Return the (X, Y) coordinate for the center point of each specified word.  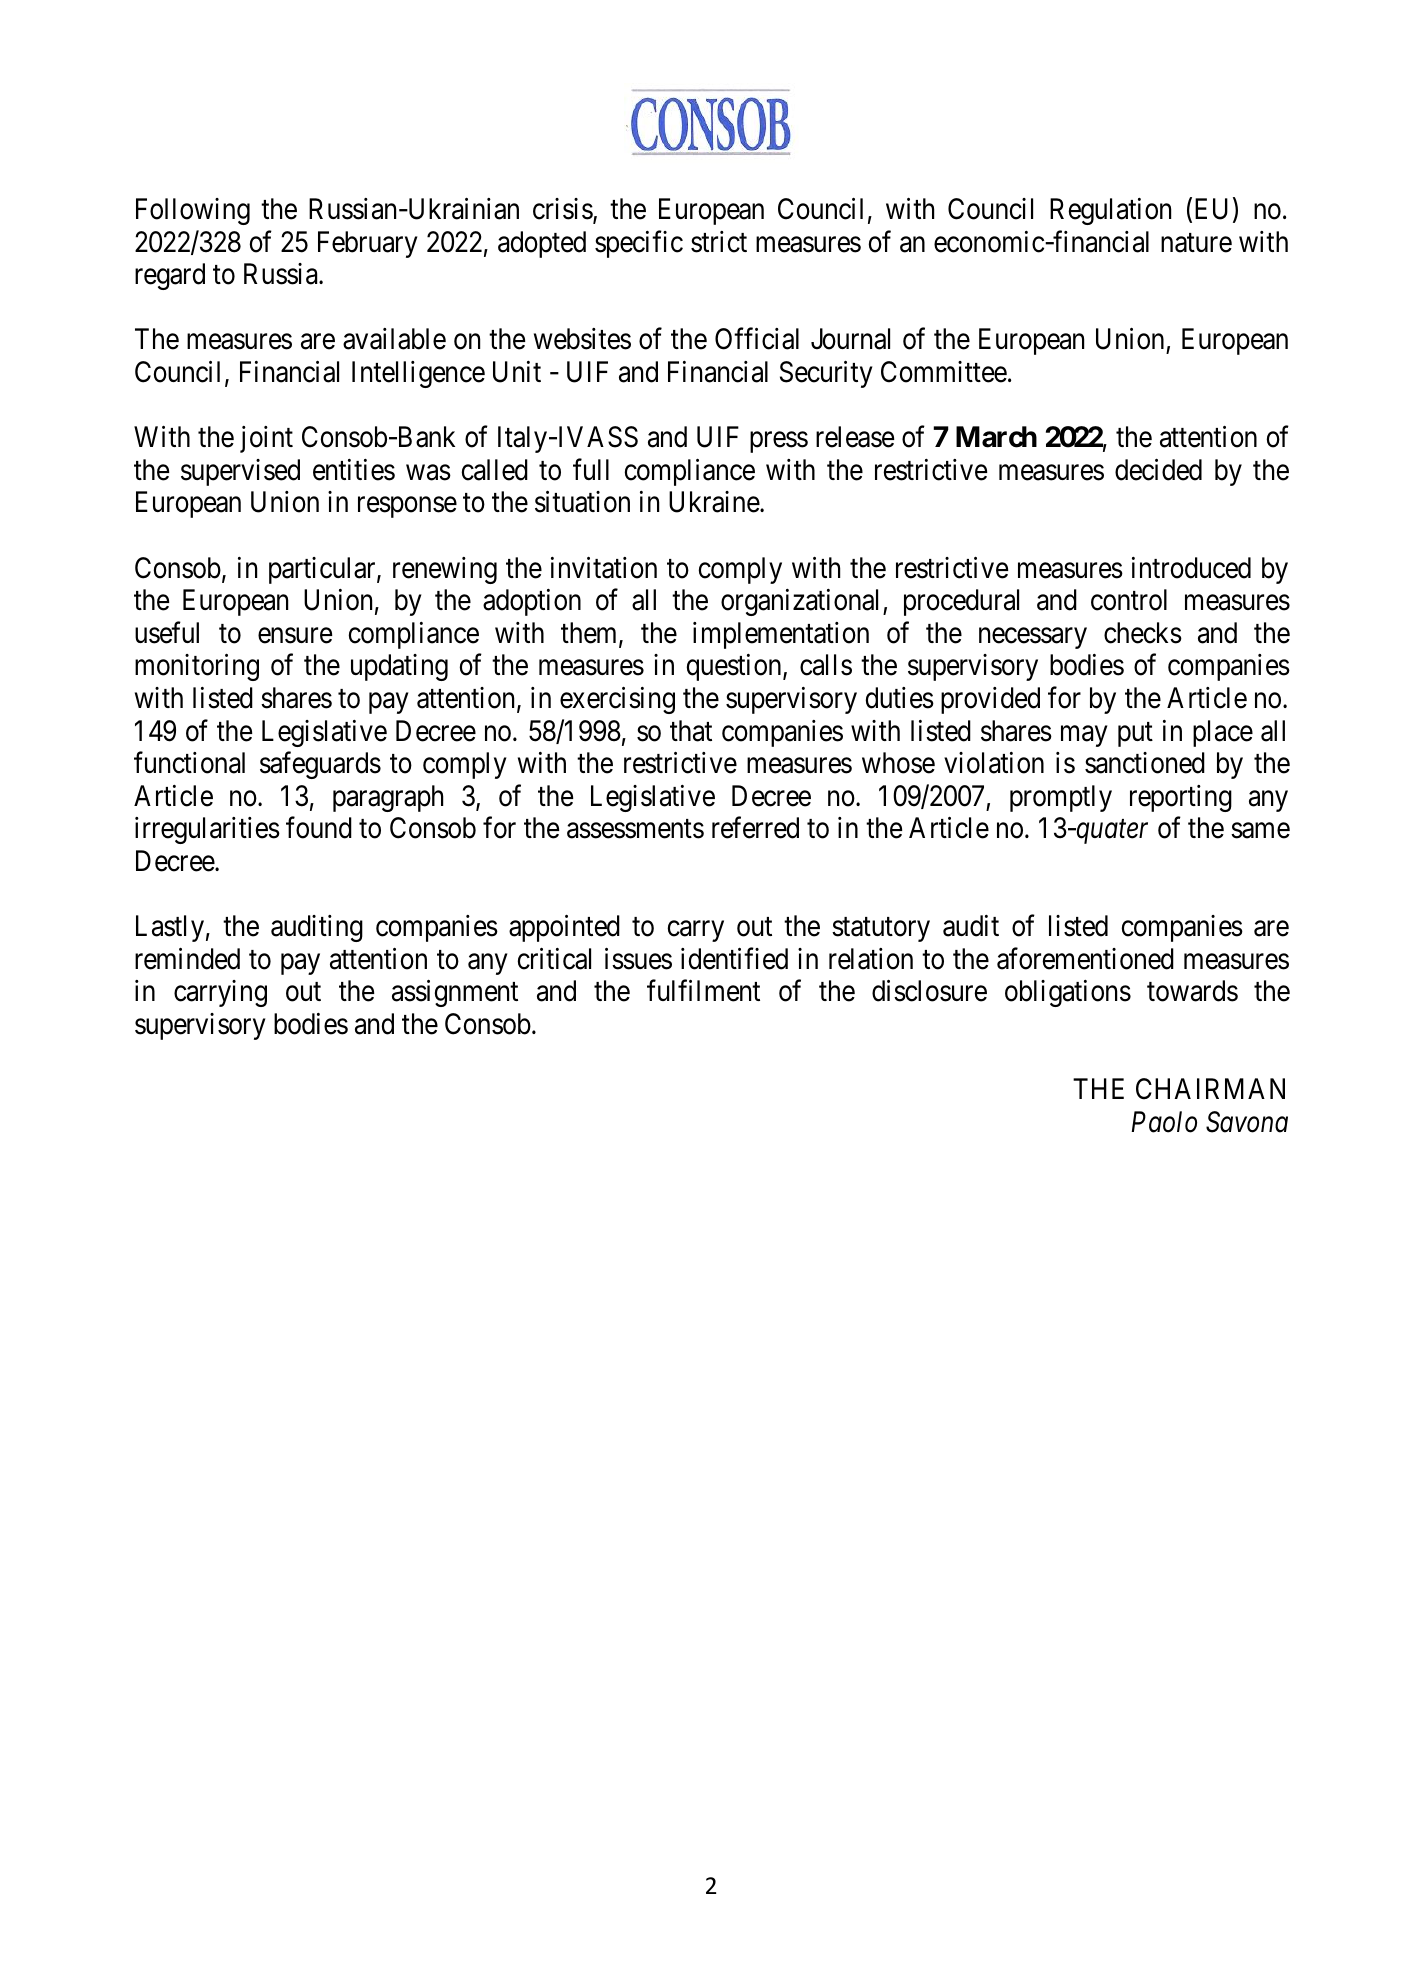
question (735, 667)
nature (1196, 243)
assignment (455, 993)
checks (1143, 633)
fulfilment (703, 991)
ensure (295, 636)
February (367, 244)
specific (639, 244)
